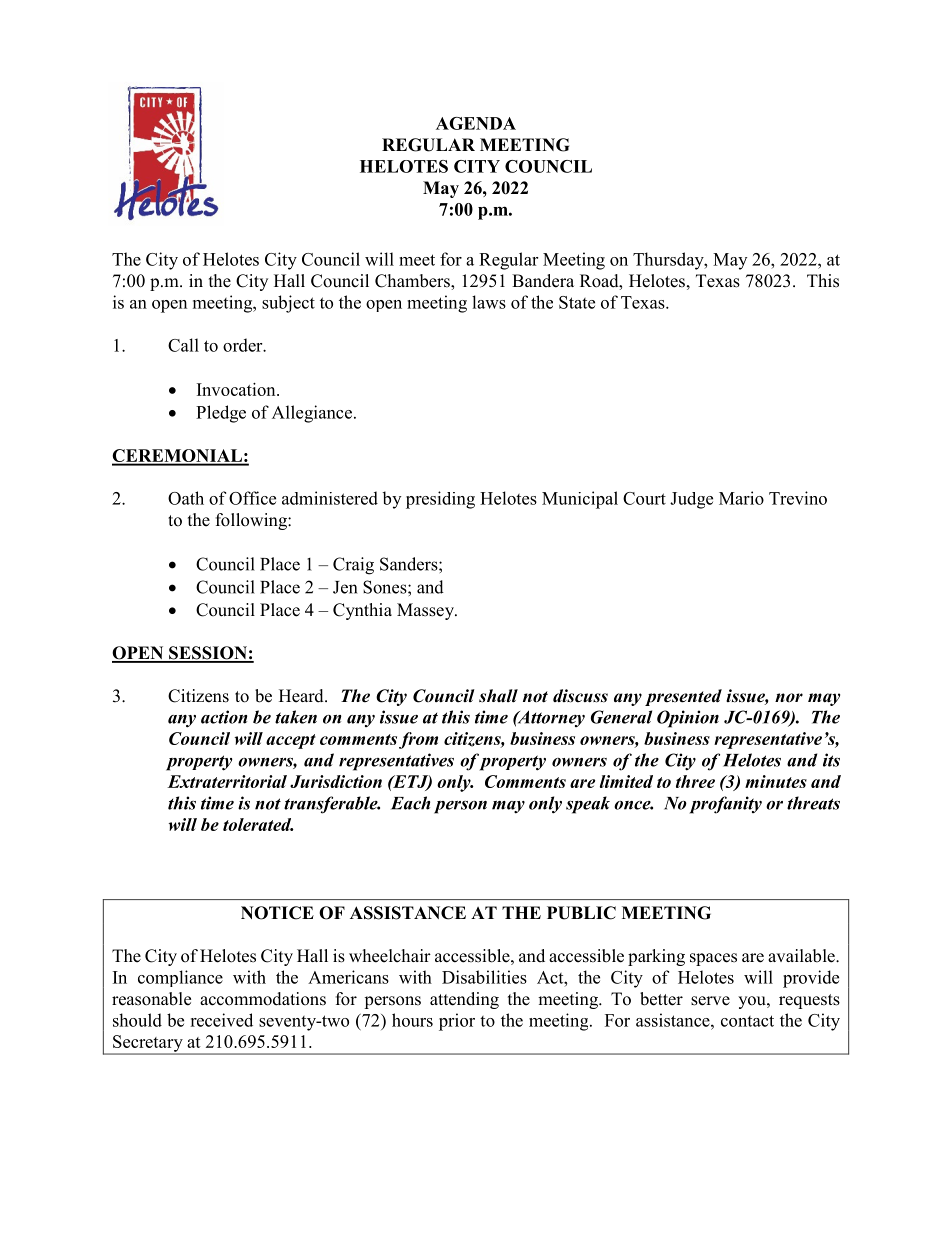 Image resolution: width=952 pixels, height=1233 pixels. I want to click on prior, so click(457, 1022).
